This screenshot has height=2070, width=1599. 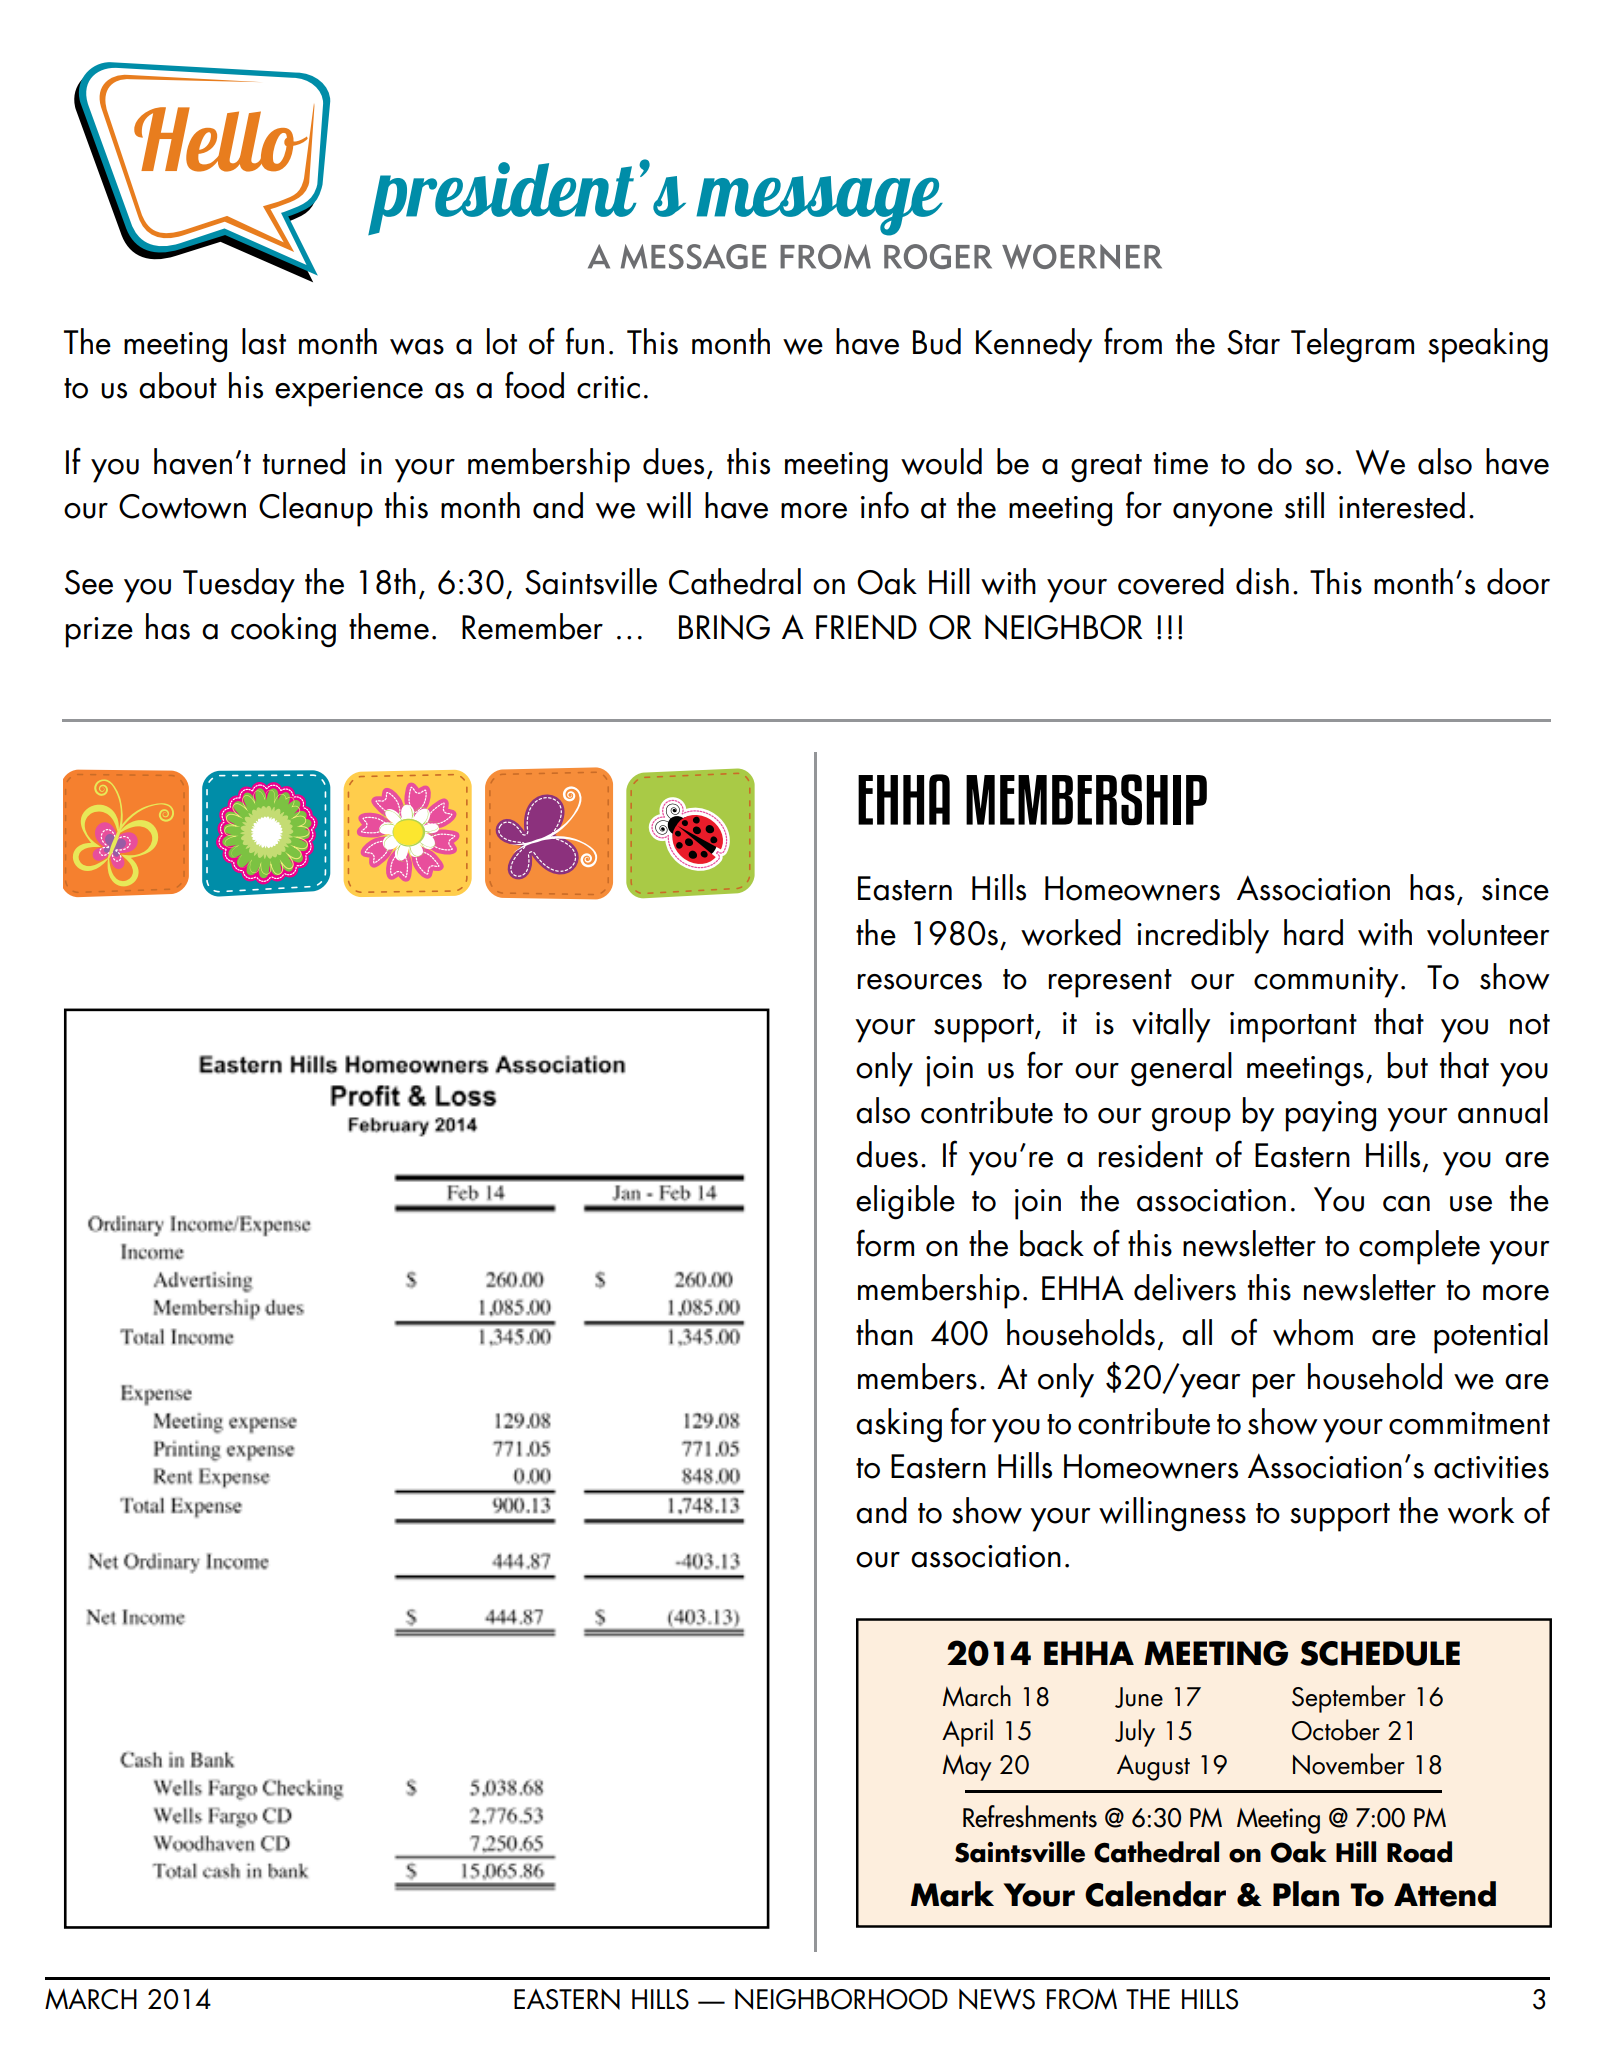 I want to click on about, so click(x=178, y=385).
